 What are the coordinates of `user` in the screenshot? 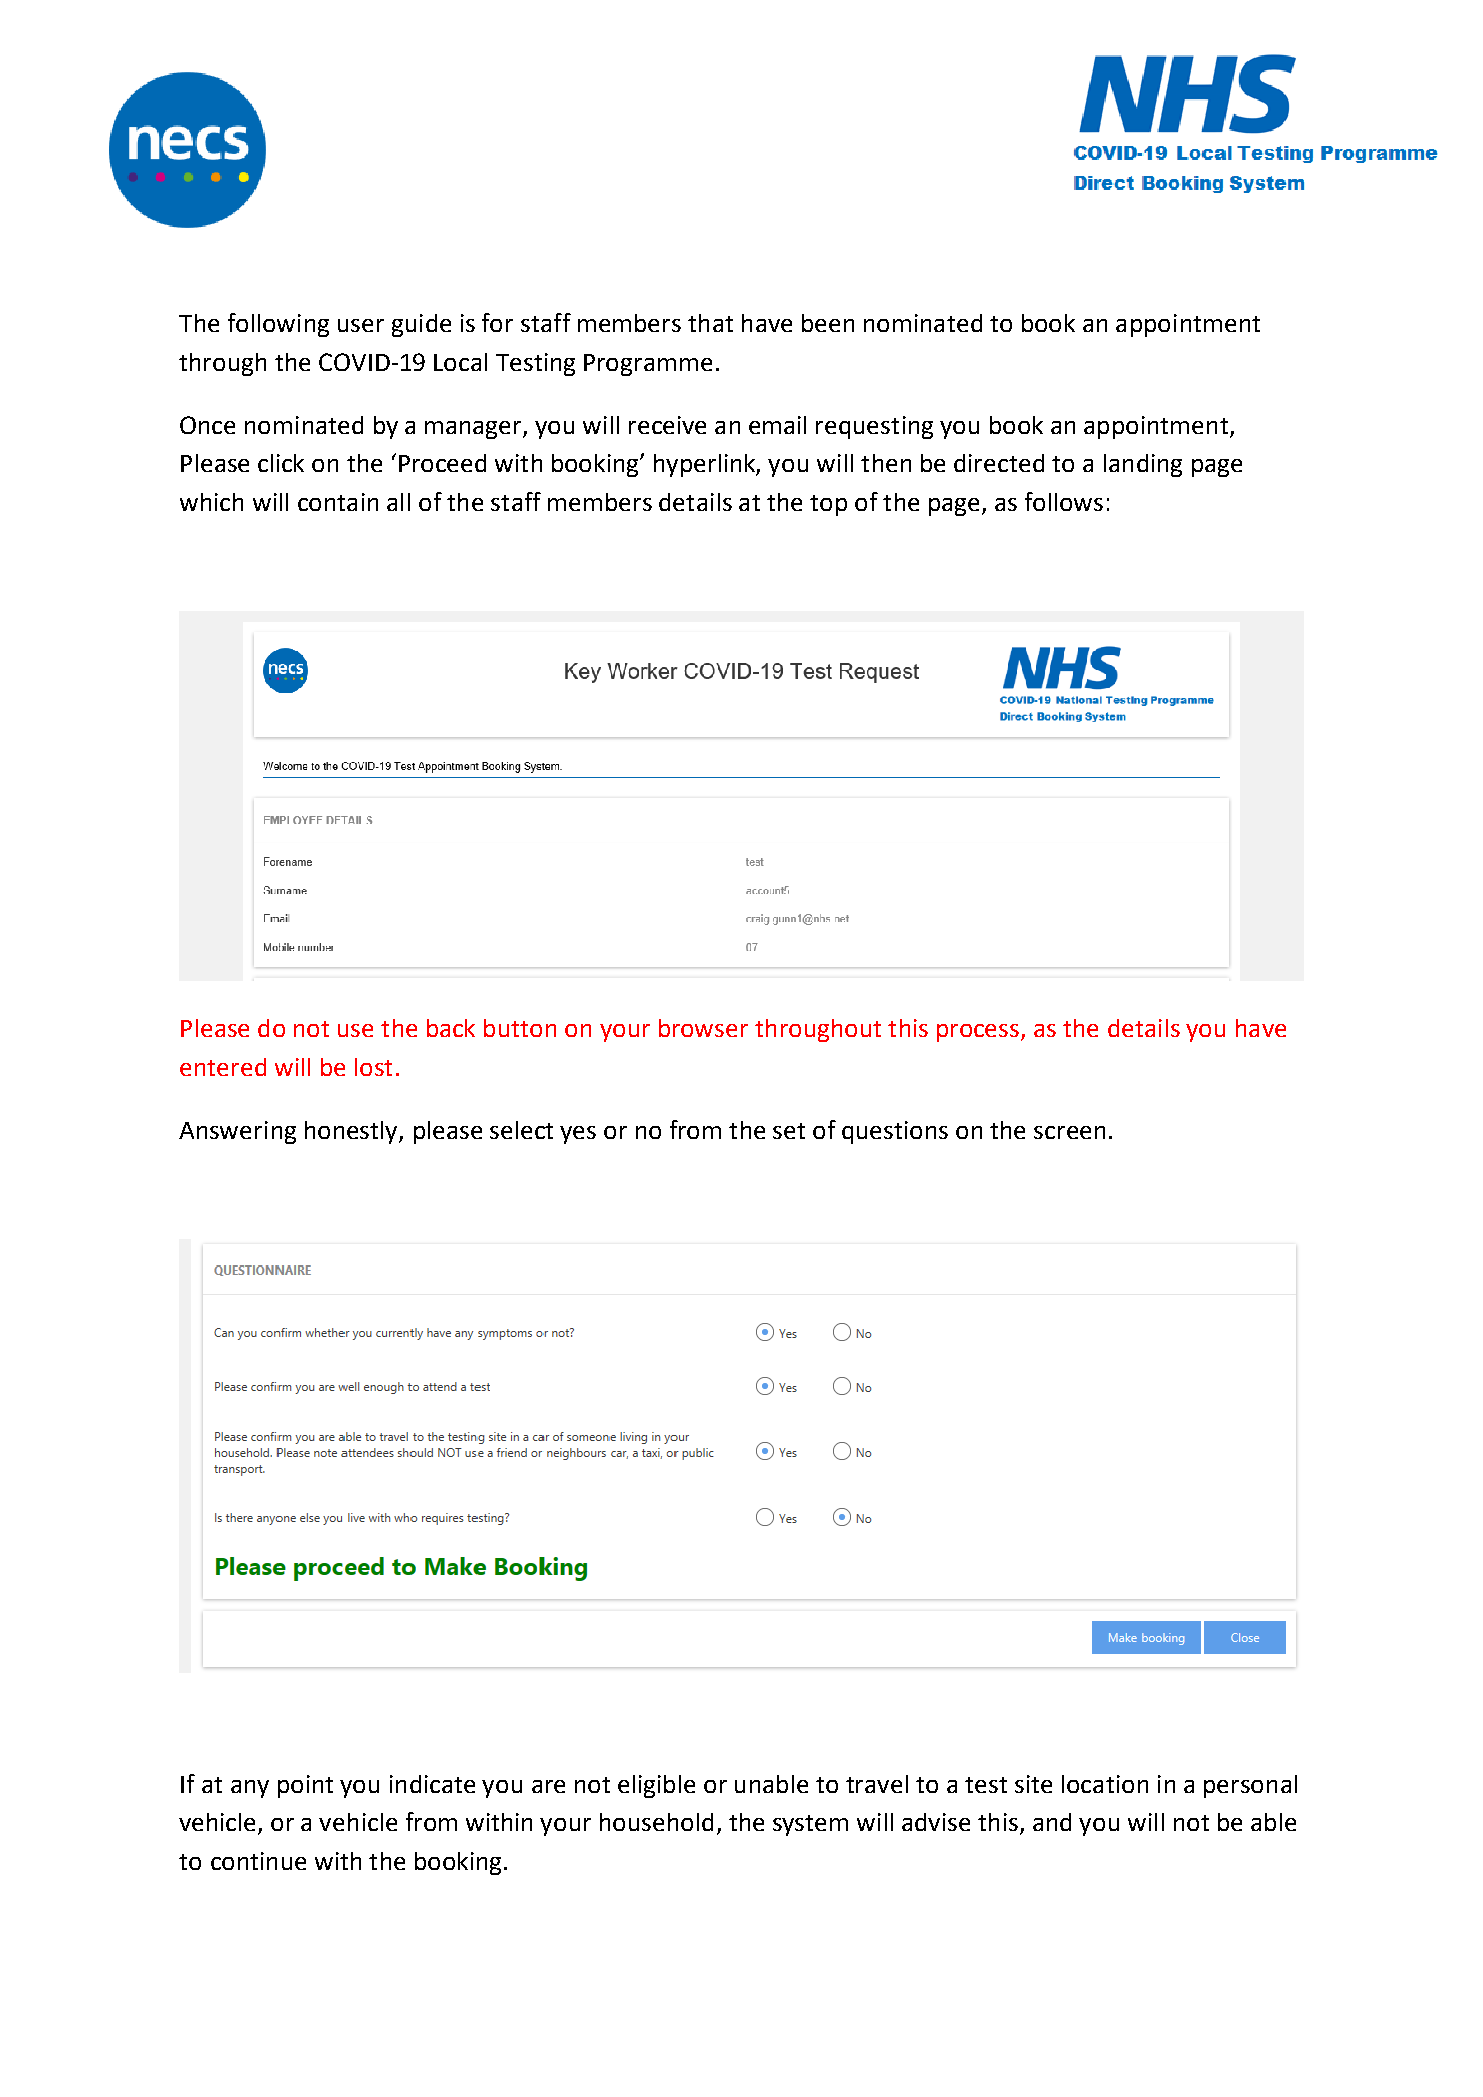 It's located at (361, 325).
